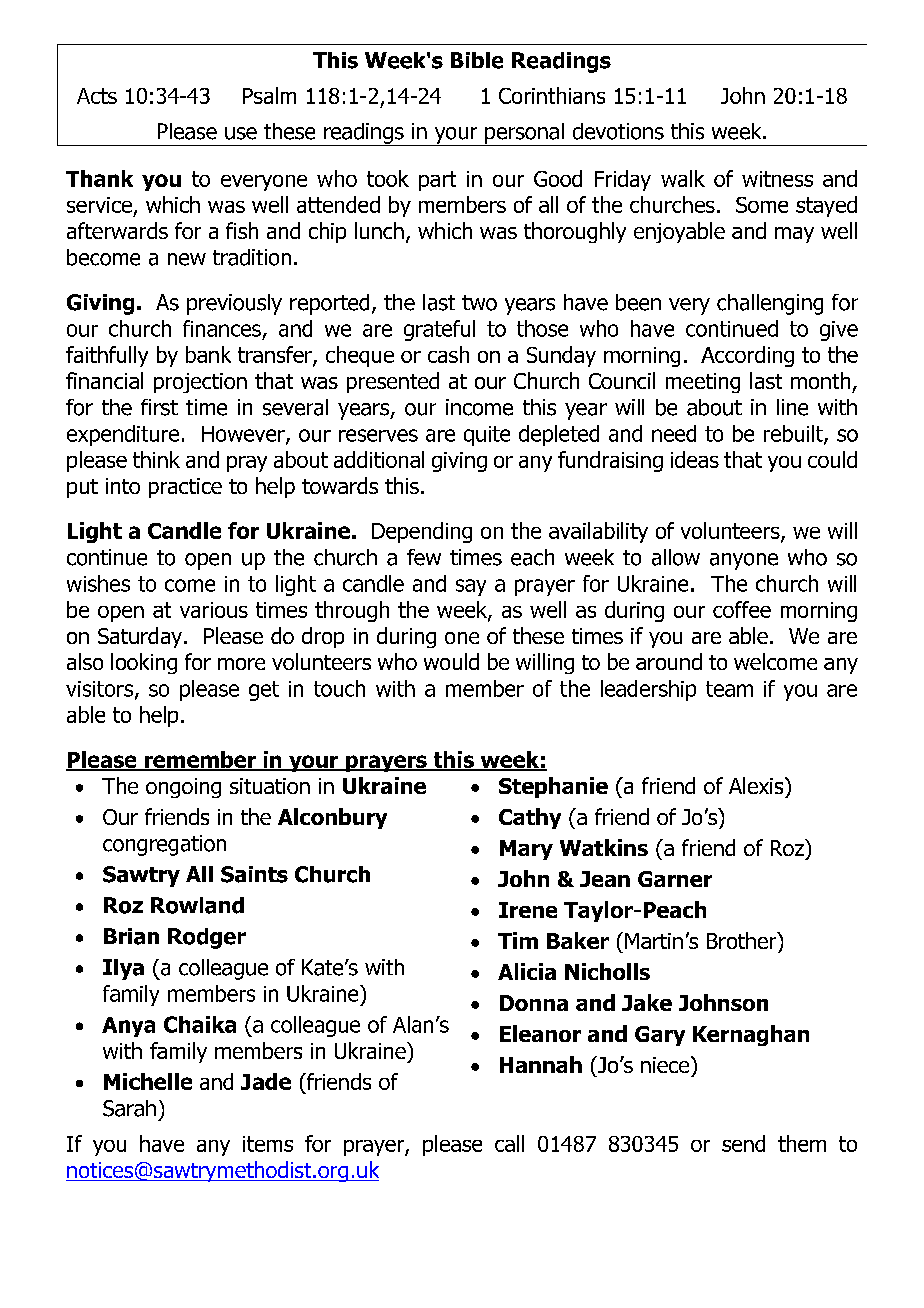 The image size is (924, 1308). What do you see at coordinates (97, 96) in the screenshot?
I see `Acts` at bounding box center [97, 96].
